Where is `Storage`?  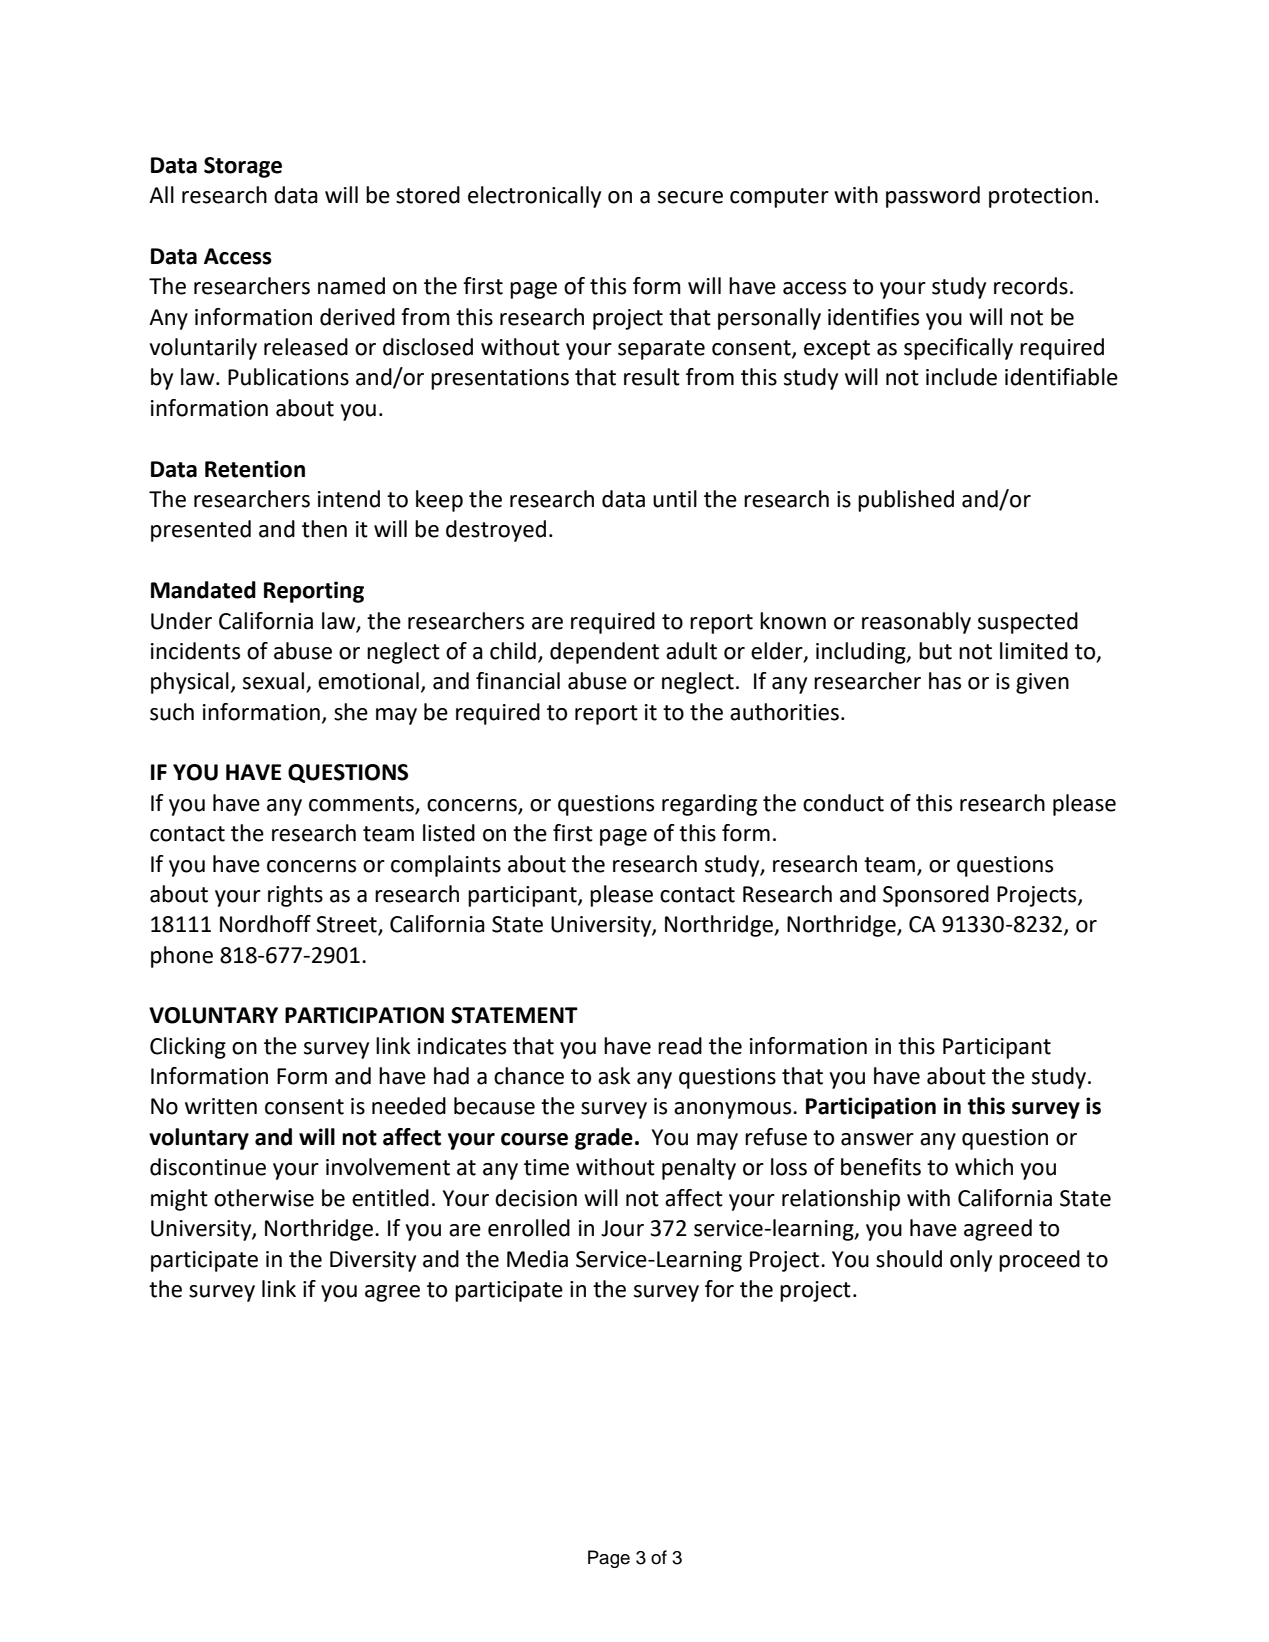
Storage is located at coordinates (243, 167).
